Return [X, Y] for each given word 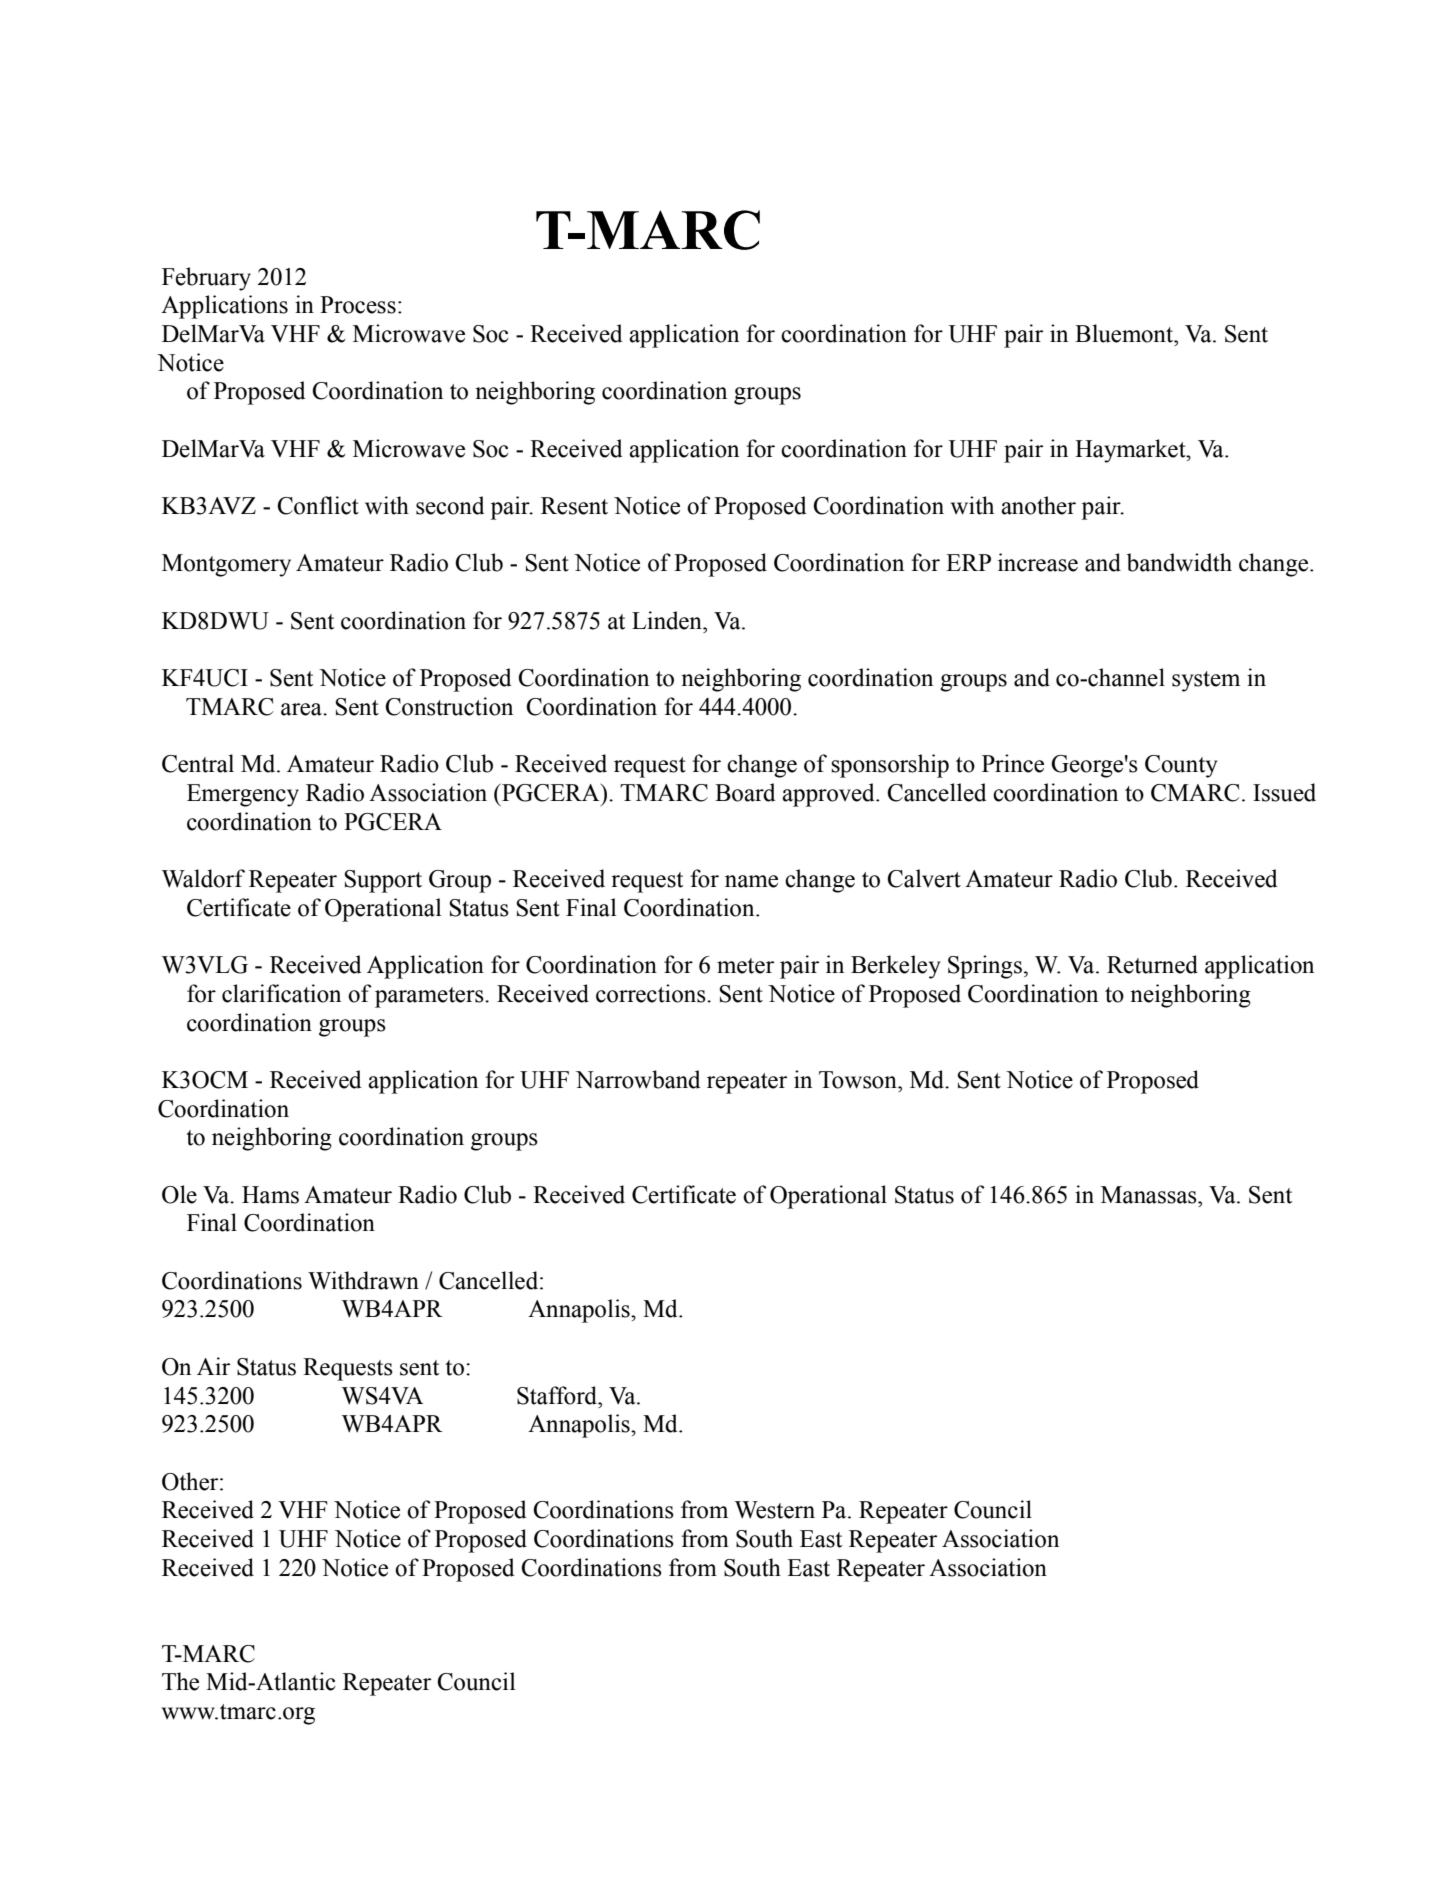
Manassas [1150, 1195]
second [450, 505]
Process [358, 305]
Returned [1152, 964]
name [751, 881]
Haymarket [1131, 451]
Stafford [558, 1395]
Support [383, 881]
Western [775, 1510]
